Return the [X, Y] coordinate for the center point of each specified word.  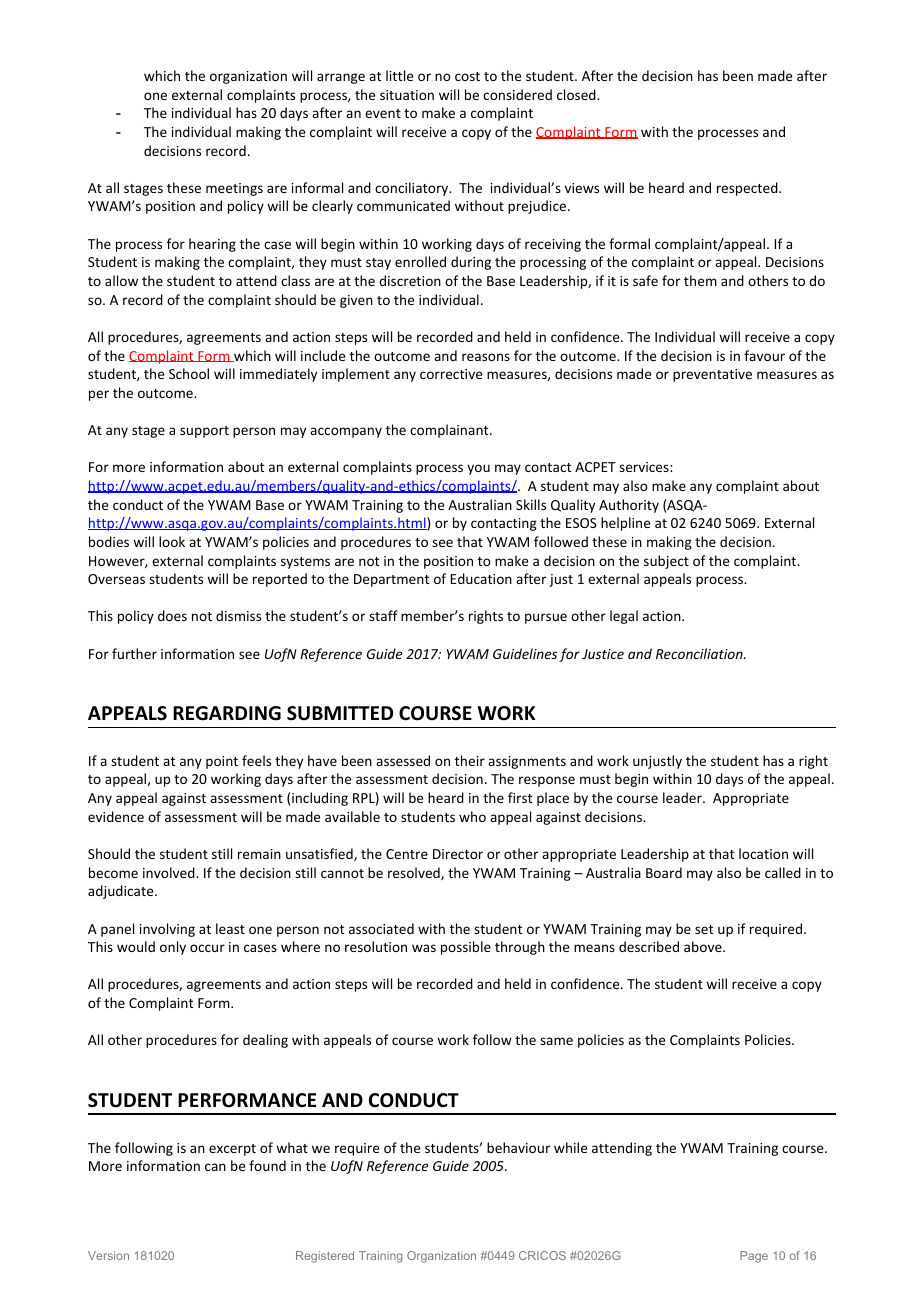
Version [108, 1255]
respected [748, 189]
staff [383, 615]
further [134, 653]
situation [407, 95]
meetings [234, 189]
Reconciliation [700, 653]
